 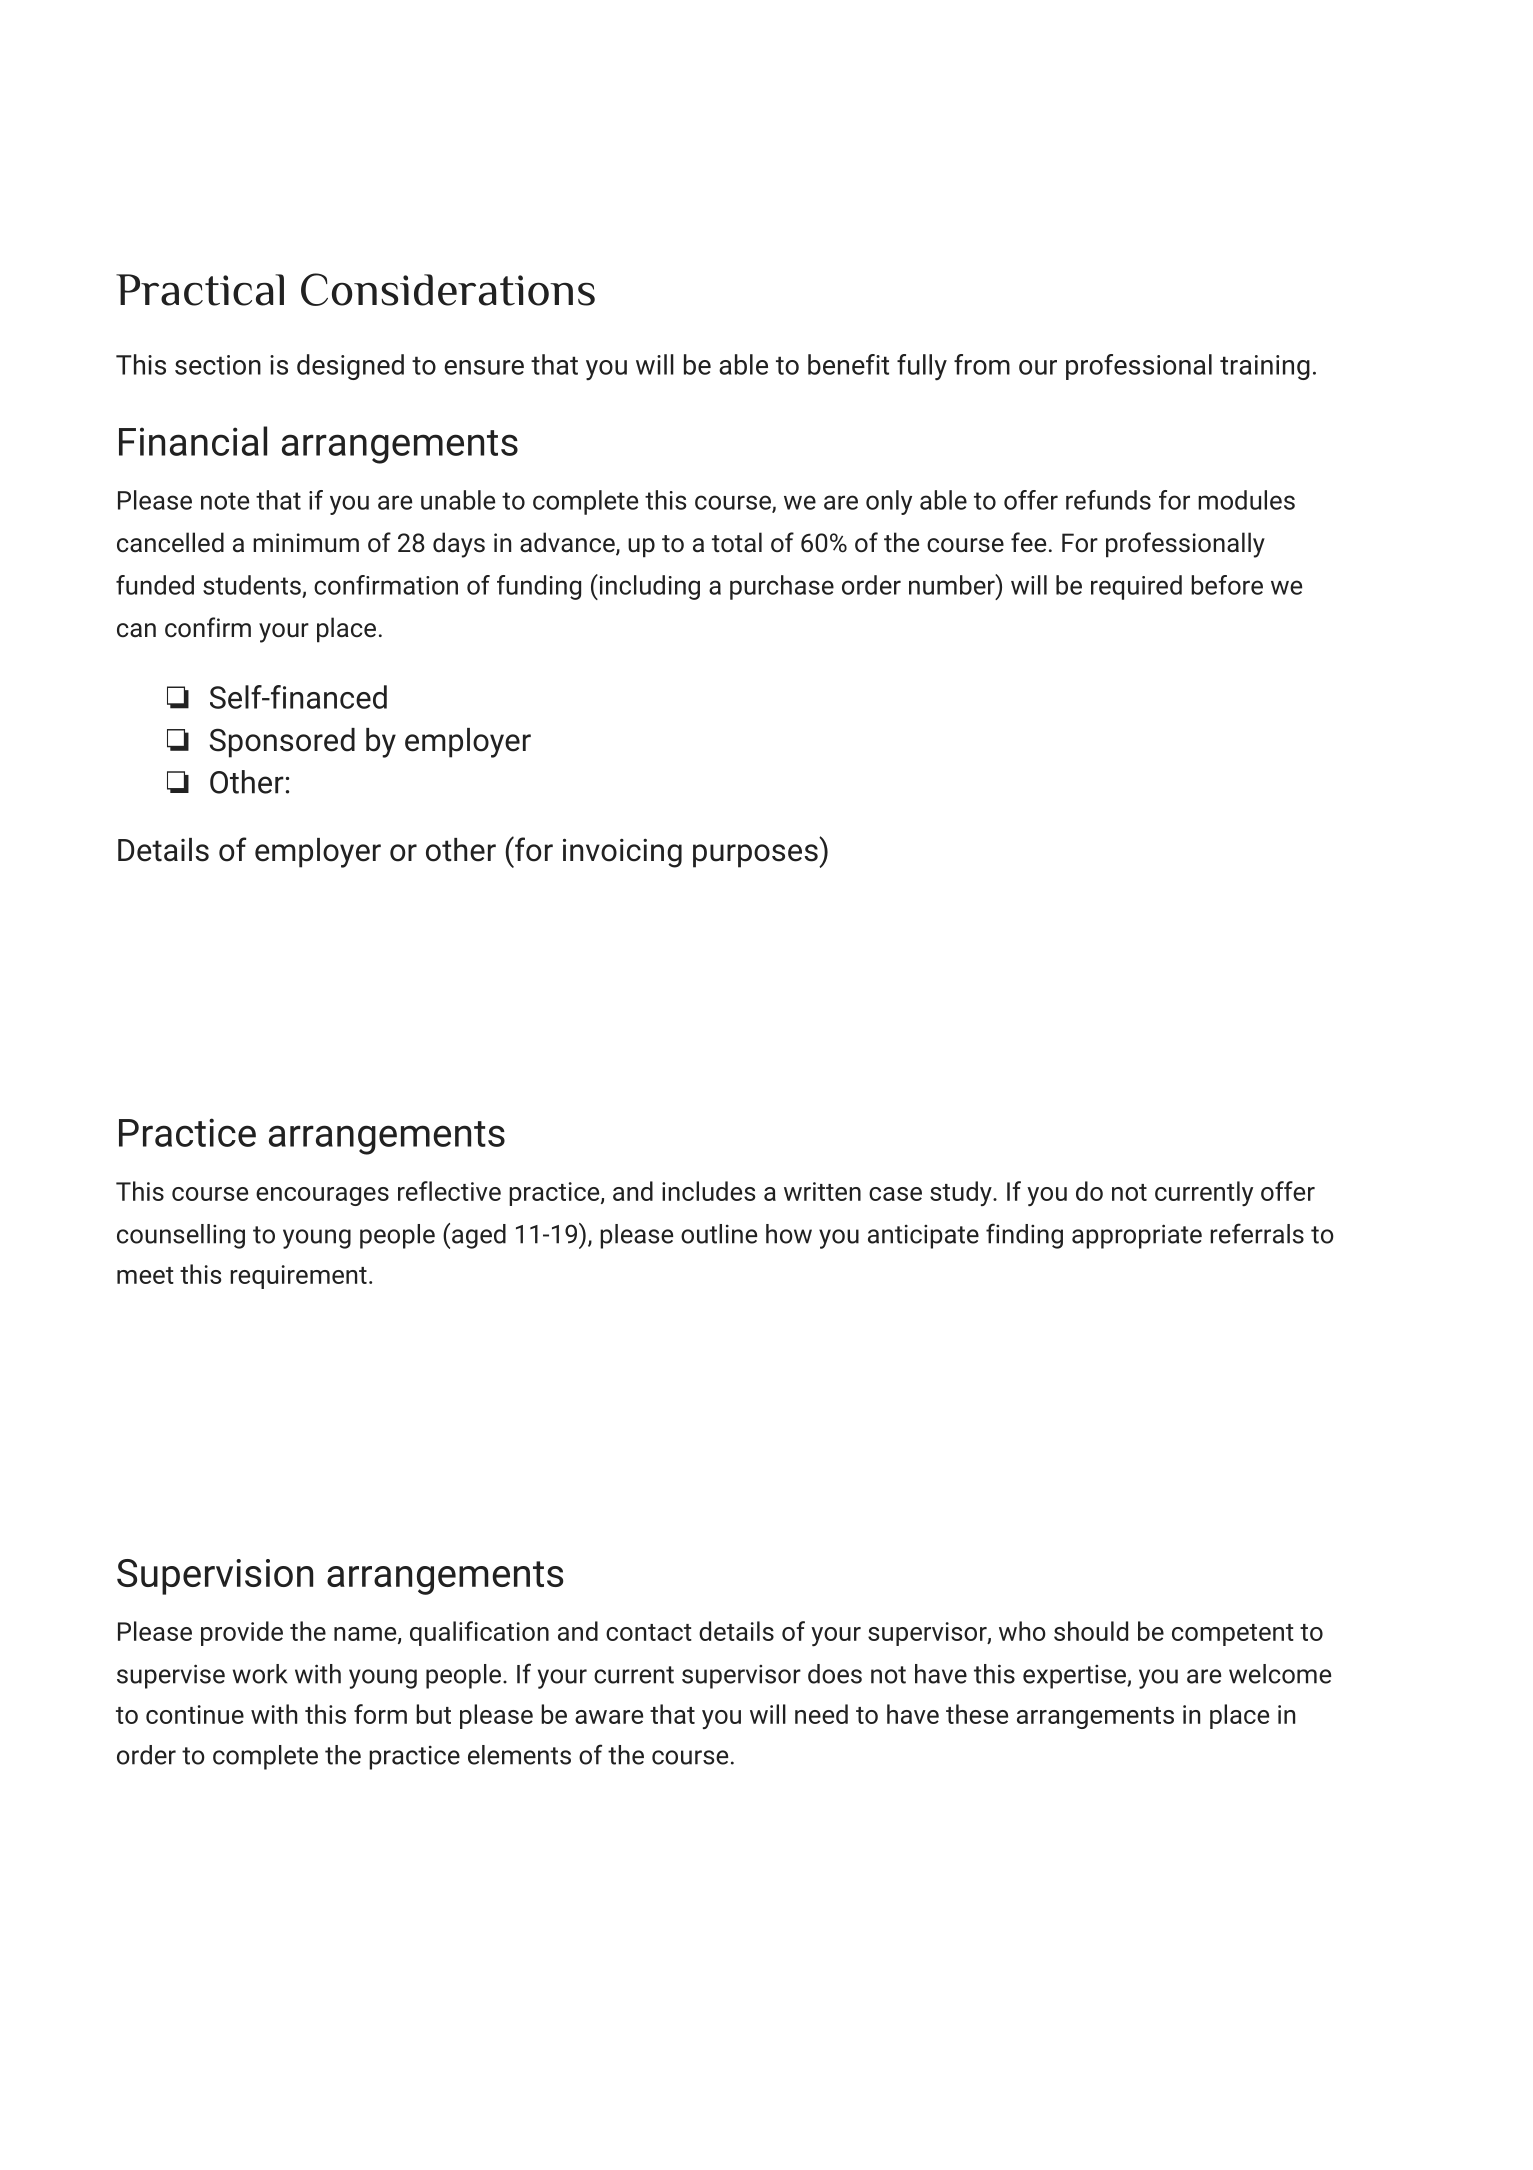 What do you see at coordinates (1091, 1631) in the screenshot?
I see `should` at bounding box center [1091, 1631].
